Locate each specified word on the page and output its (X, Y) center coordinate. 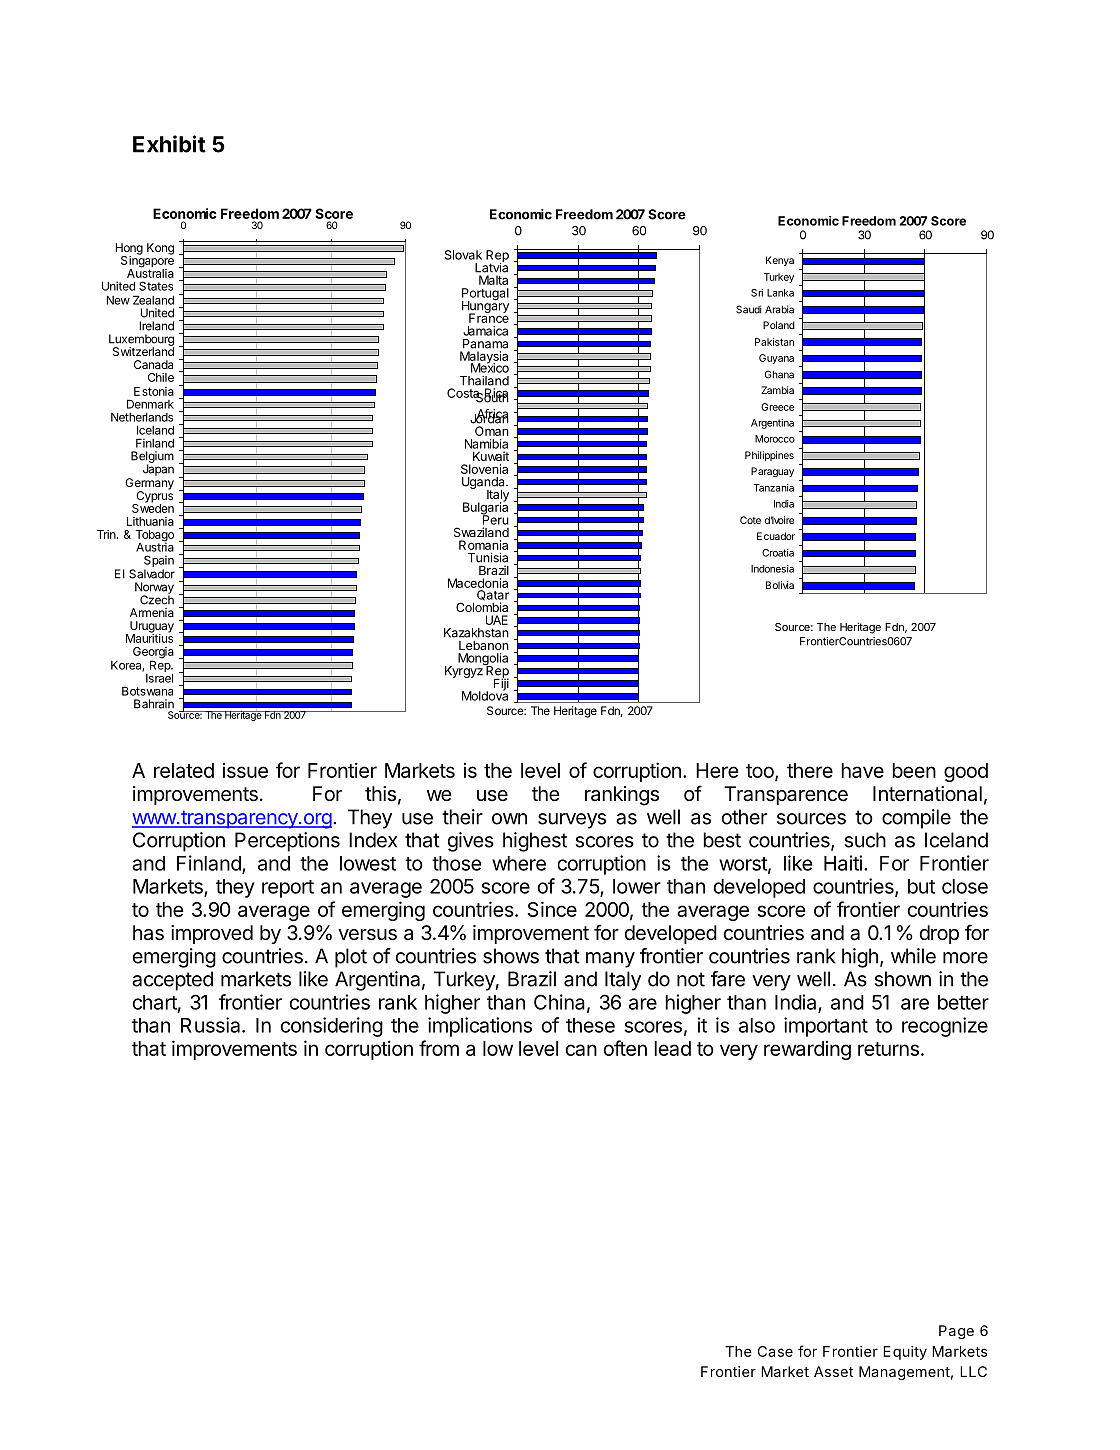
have (862, 770)
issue (245, 770)
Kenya (780, 261)
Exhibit (169, 144)
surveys (572, 821)
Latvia (491, 267)
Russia (212, 1025)
